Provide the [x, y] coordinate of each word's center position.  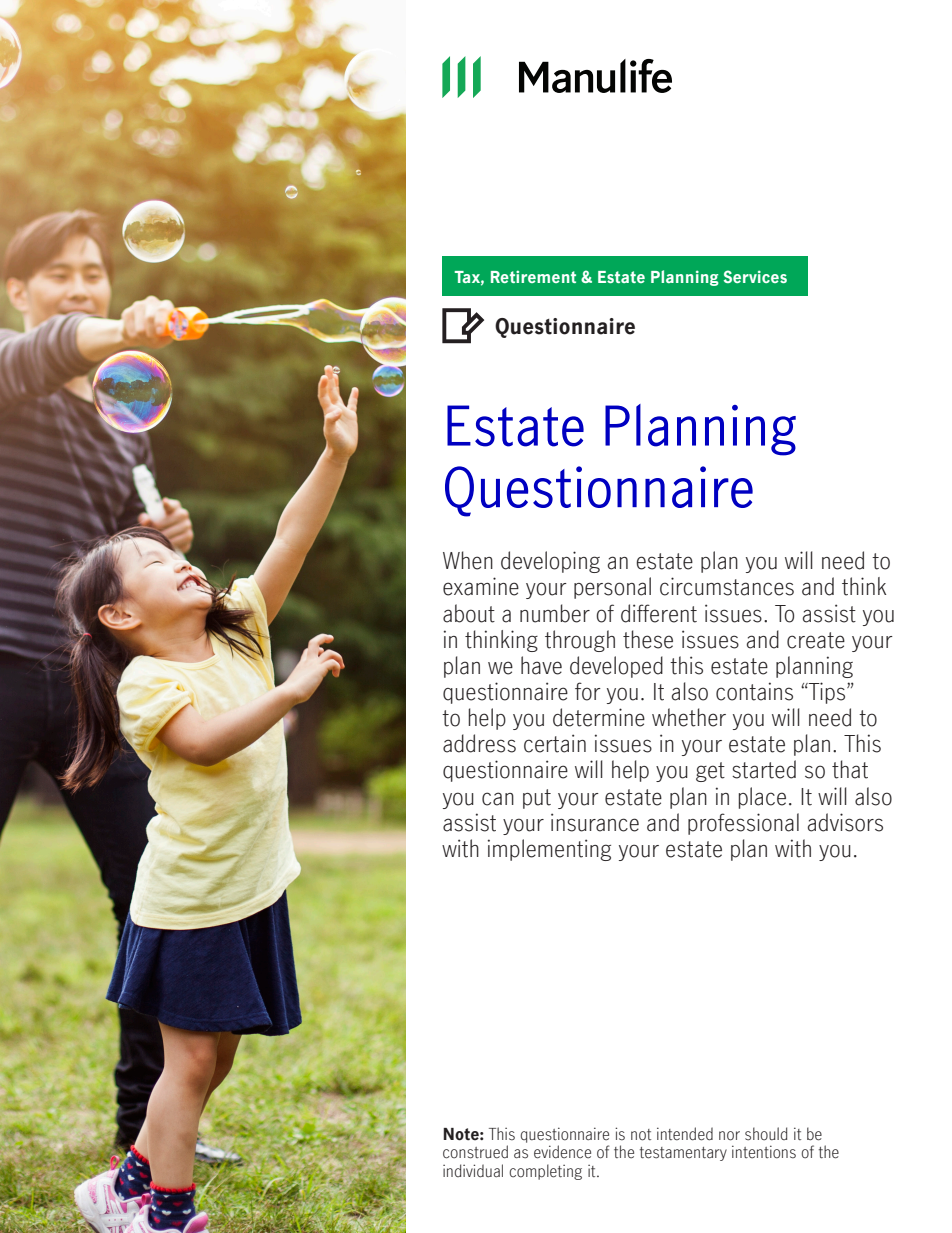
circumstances [727, 586]
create [816, 640]
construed [475, 1152]
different [659, 613]
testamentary [683, 1154]
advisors [845, 822]
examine [481, 586]
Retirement [533, 276]
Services [755, 276]
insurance [595, 822]
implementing [549, 850]
